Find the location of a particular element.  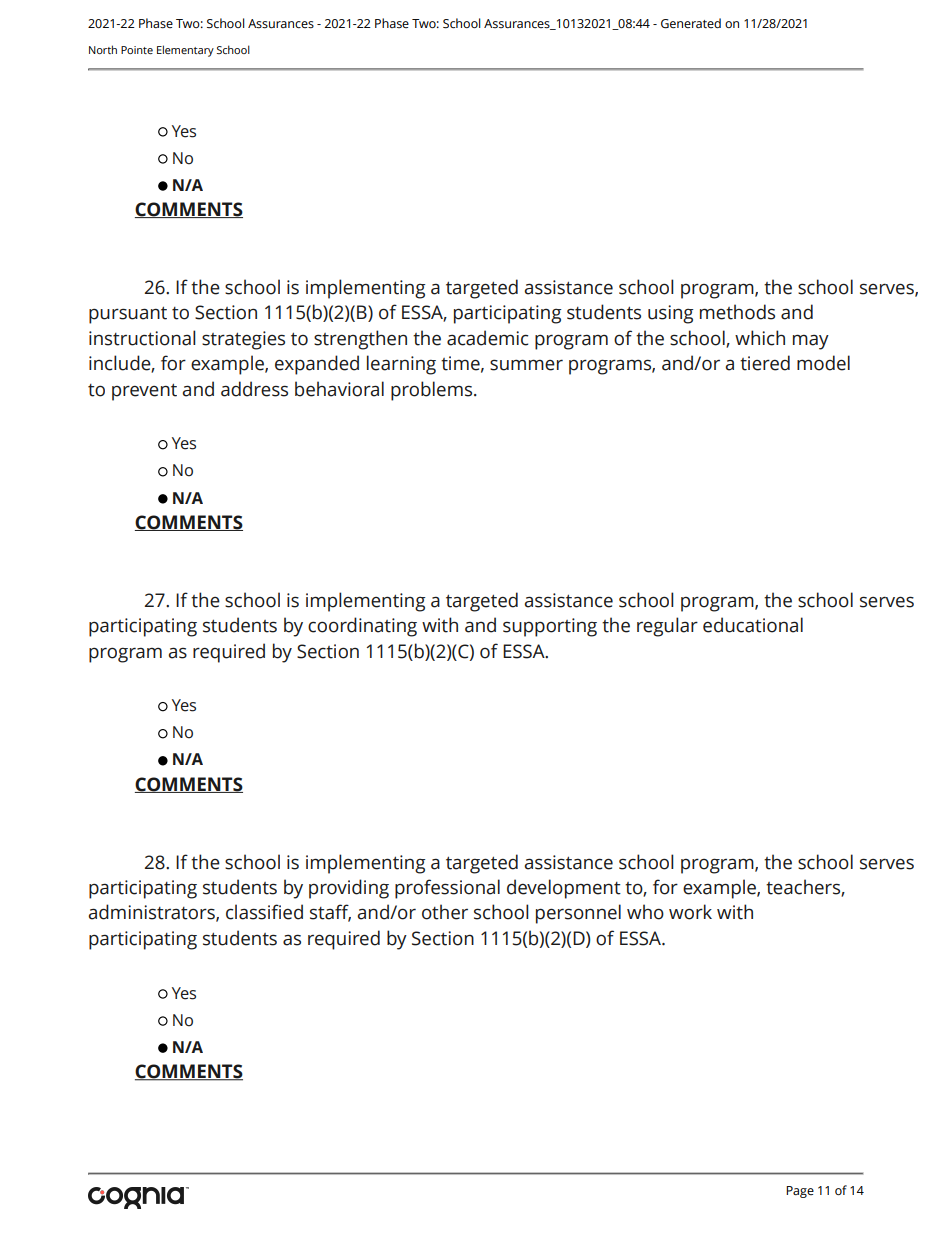

work is located at coordinates (690, 912).
